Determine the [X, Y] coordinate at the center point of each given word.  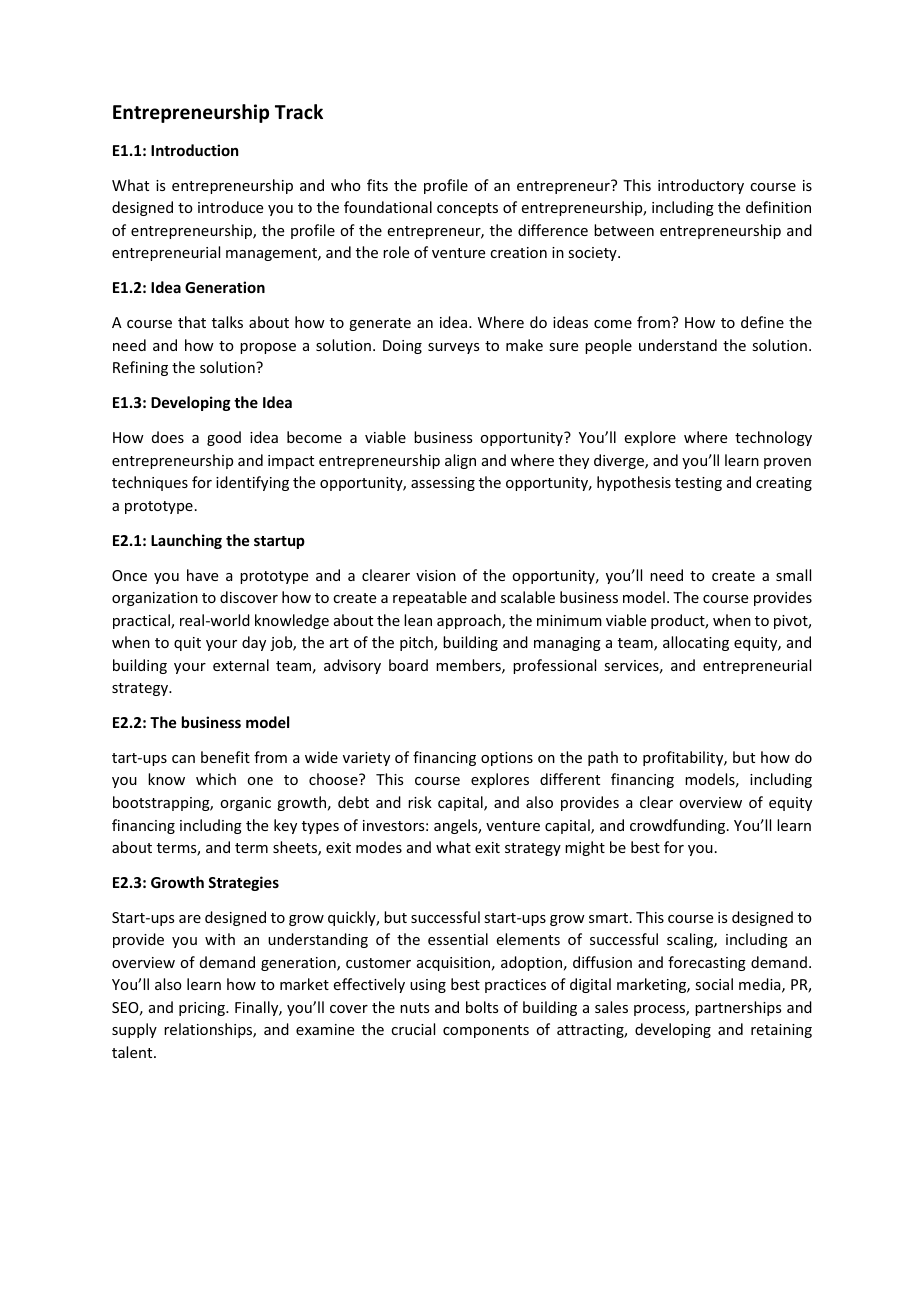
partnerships [738, 1008]
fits [377, 185]
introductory [701, 186]
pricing [203, 1009]
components [486, 1031]
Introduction [194, 150]
